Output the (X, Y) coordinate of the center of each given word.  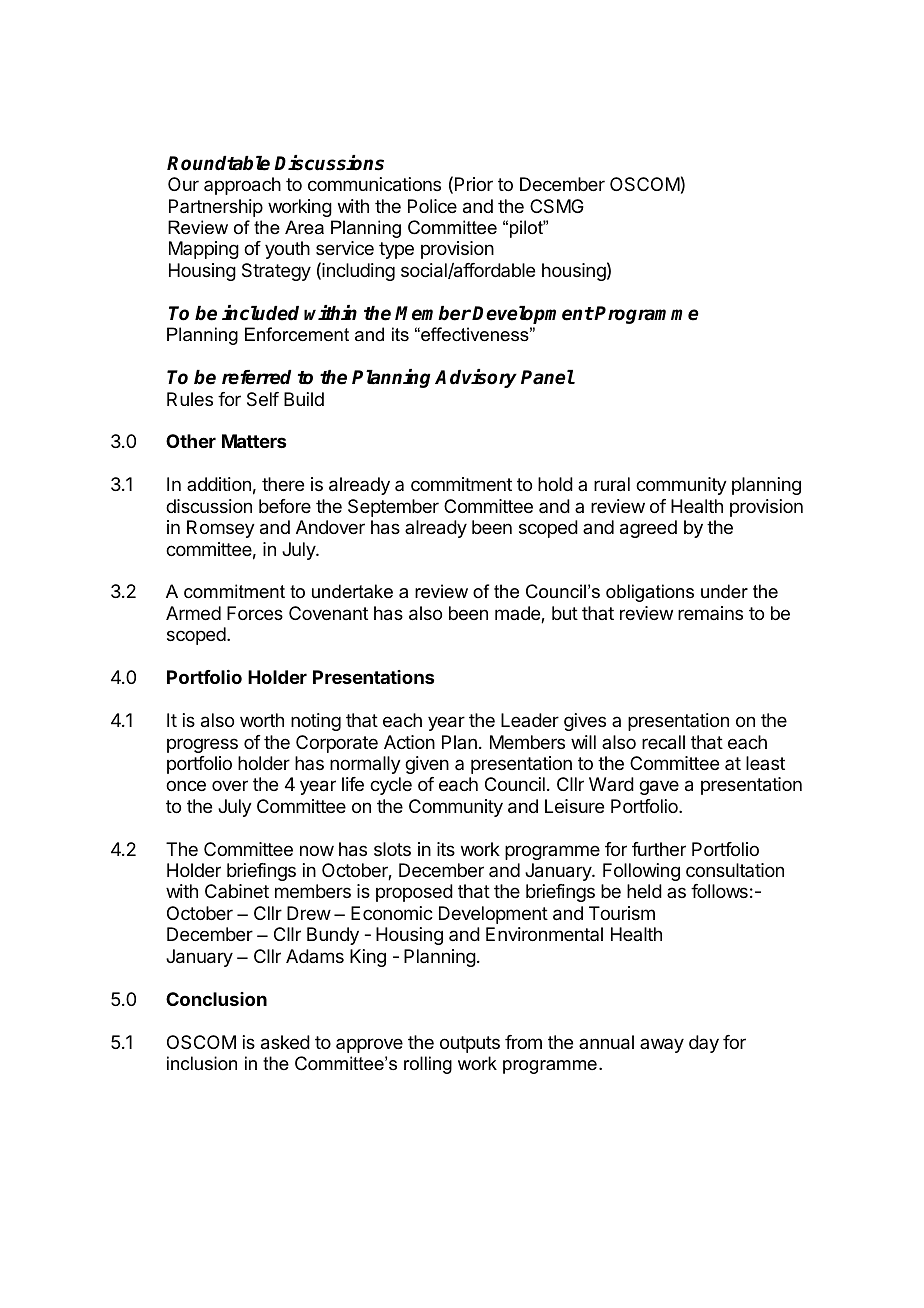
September (393, 508)
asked (285, 1042)
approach (242, 186)
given (427, 765)
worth (262, 720)
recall (663, 742)
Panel (548, 377)
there (283, 484)
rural (612, 484)
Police (432, 206)
